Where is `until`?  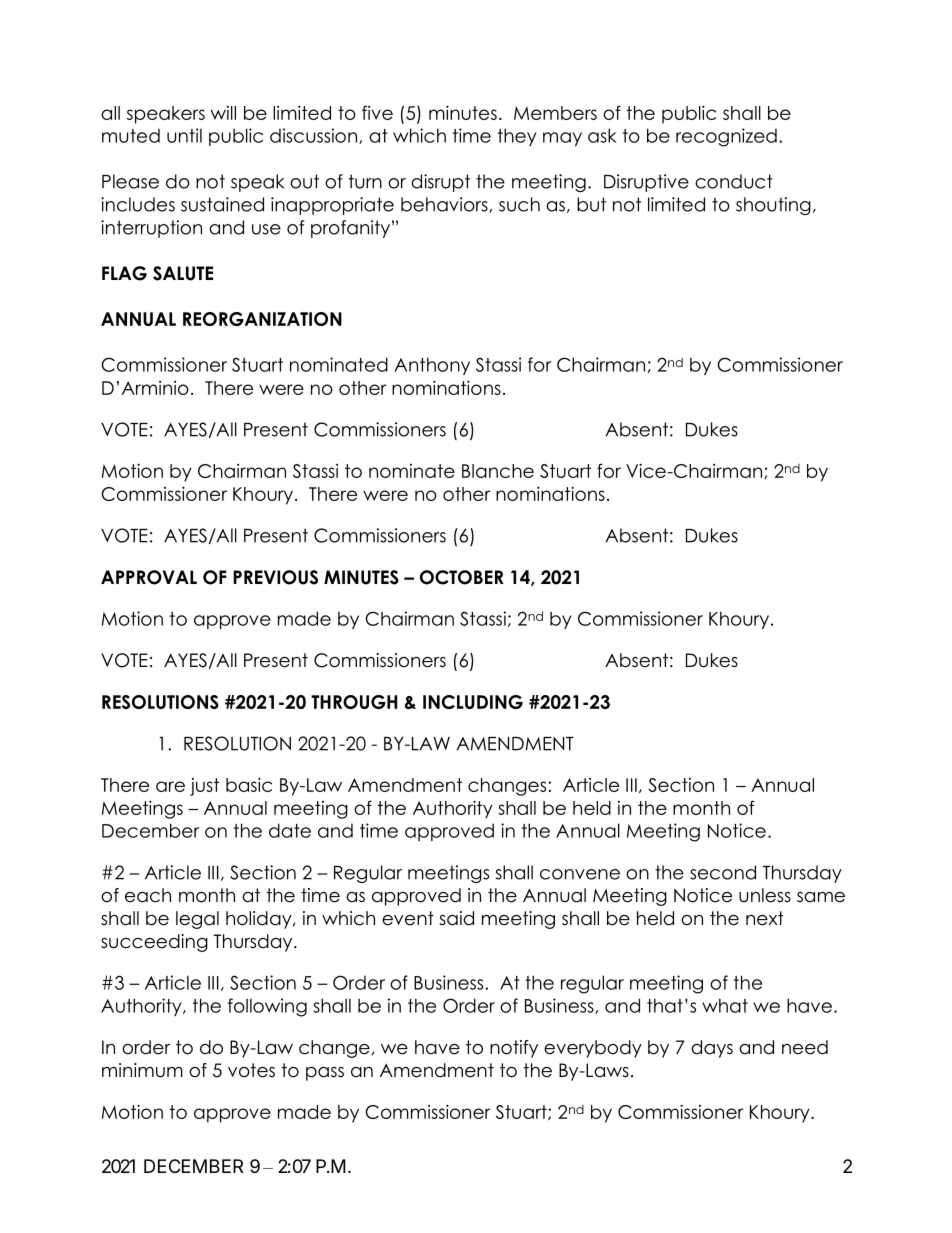 until is located at coordinates (184, 135).
